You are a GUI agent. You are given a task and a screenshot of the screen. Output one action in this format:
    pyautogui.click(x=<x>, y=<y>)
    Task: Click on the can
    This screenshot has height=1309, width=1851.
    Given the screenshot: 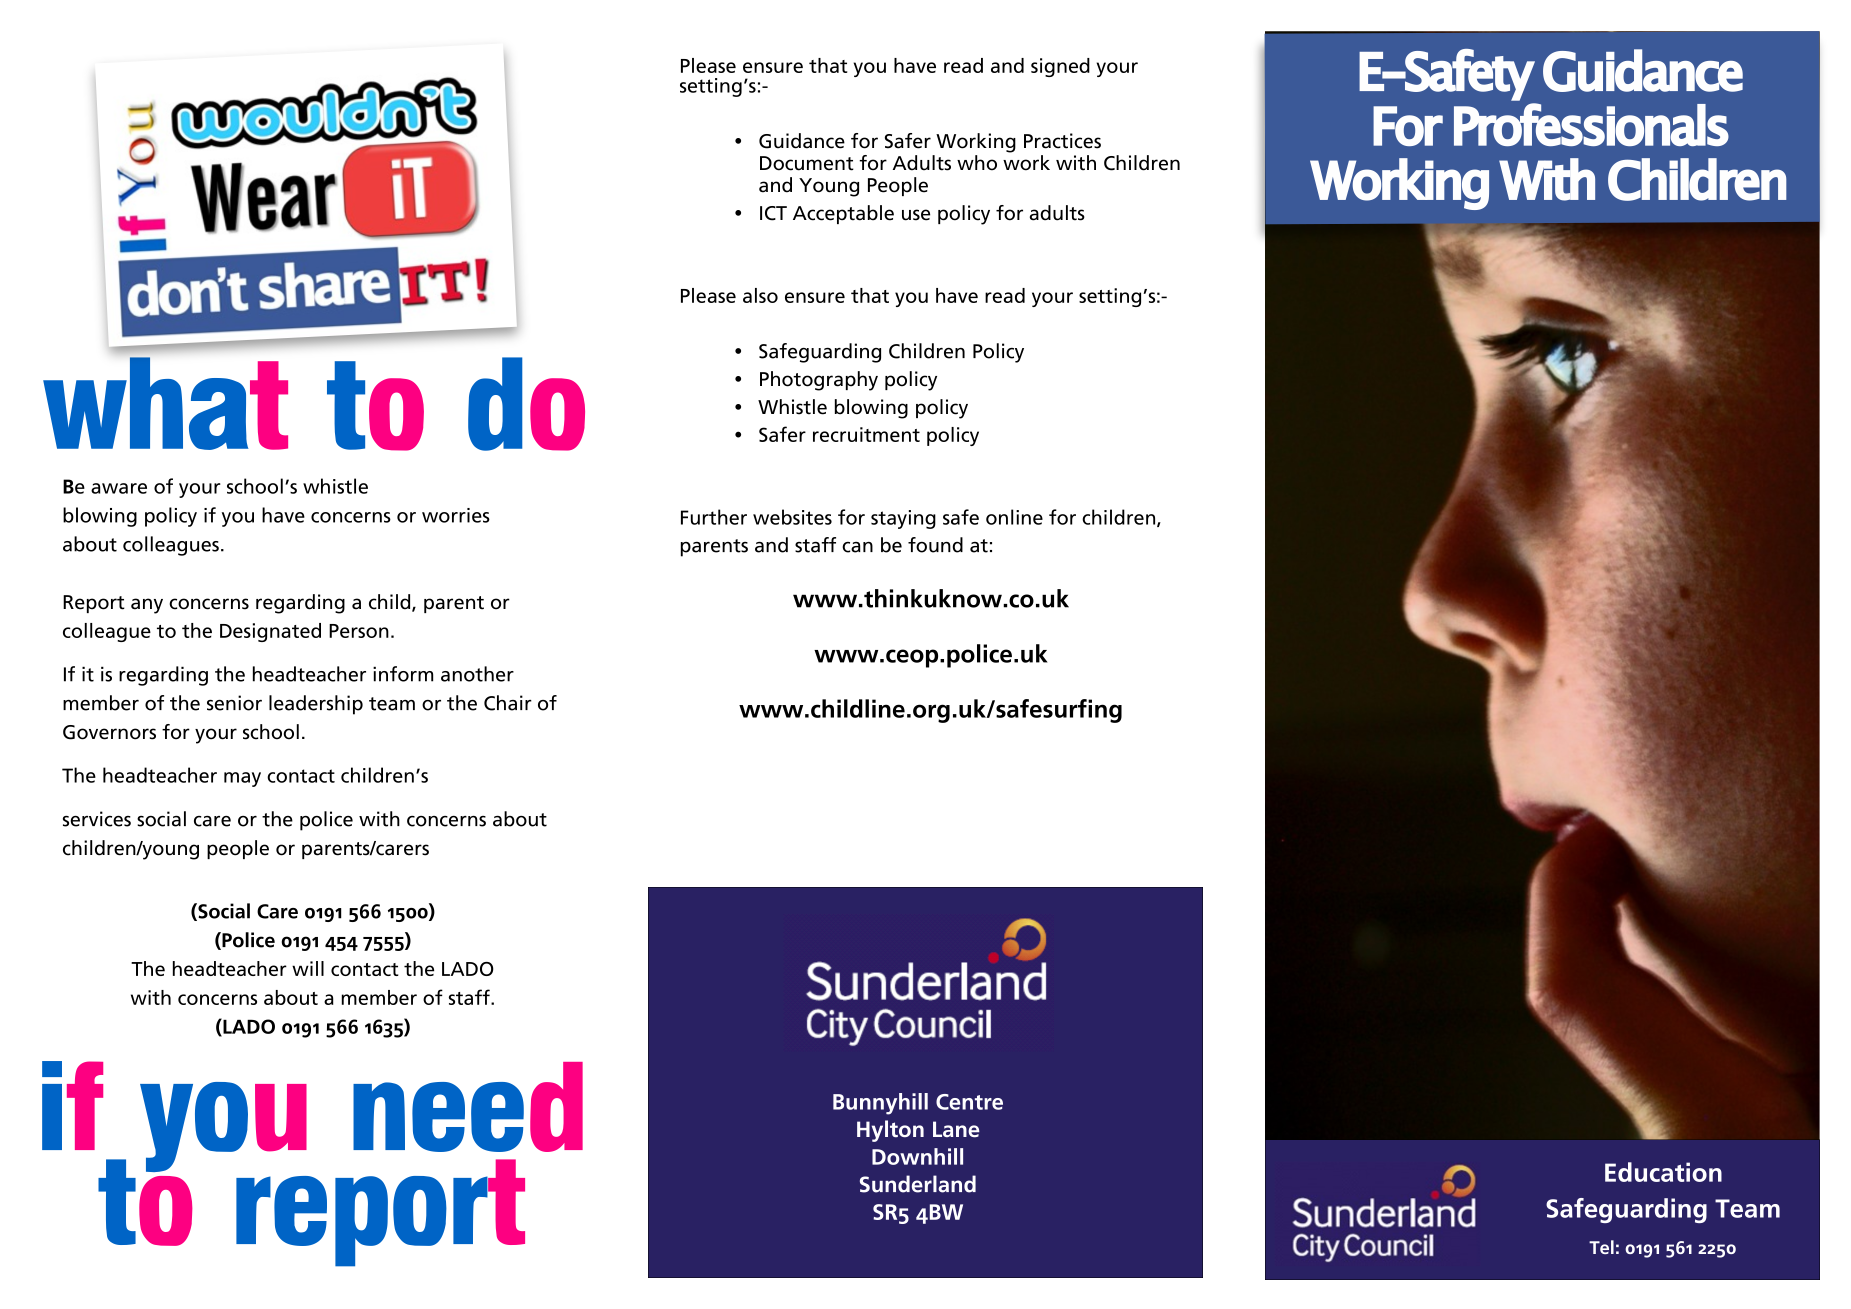 What is the action you would take?
    pyautogui.click(x=857, y=547)
